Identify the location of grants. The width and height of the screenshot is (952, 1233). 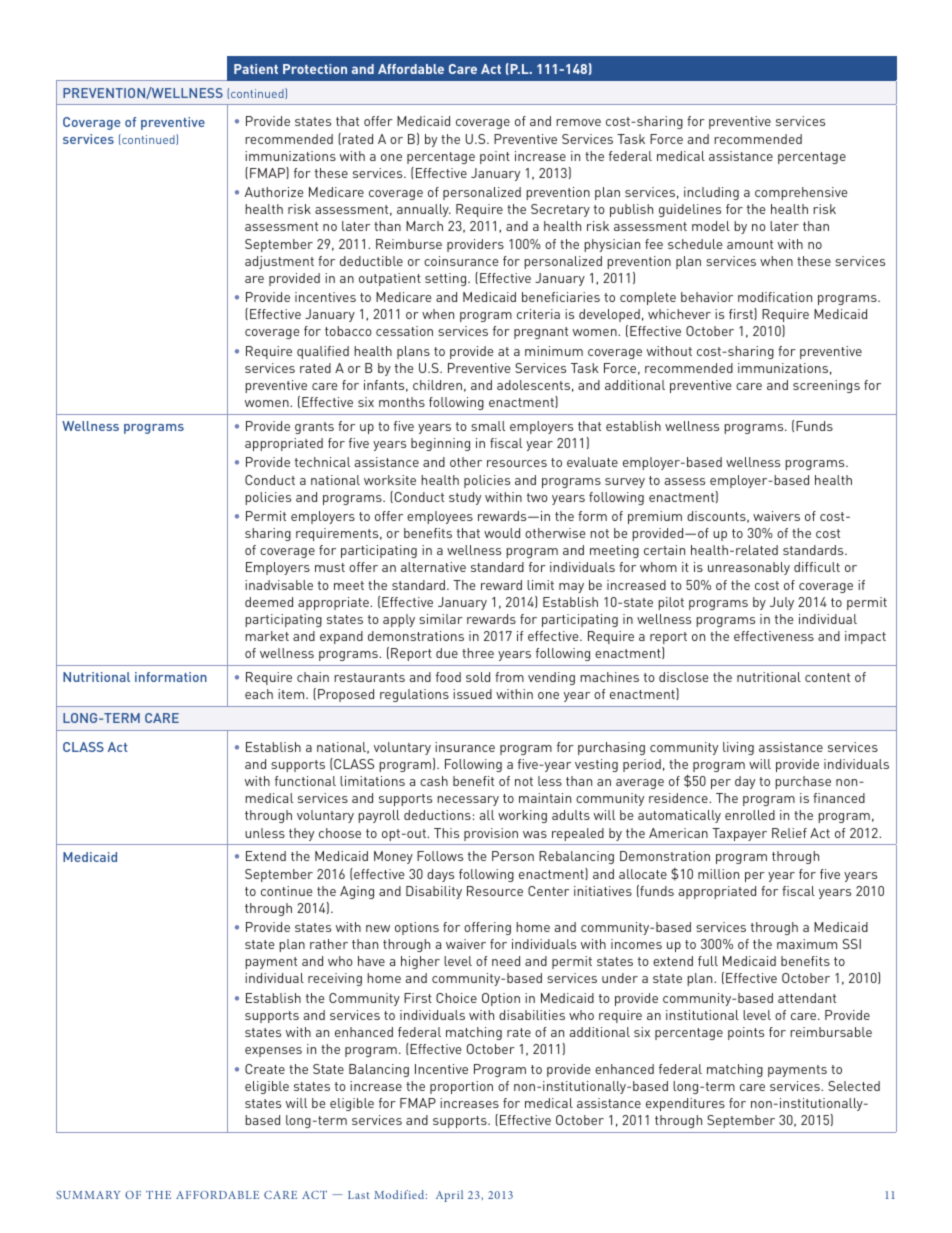
(314, 428).
